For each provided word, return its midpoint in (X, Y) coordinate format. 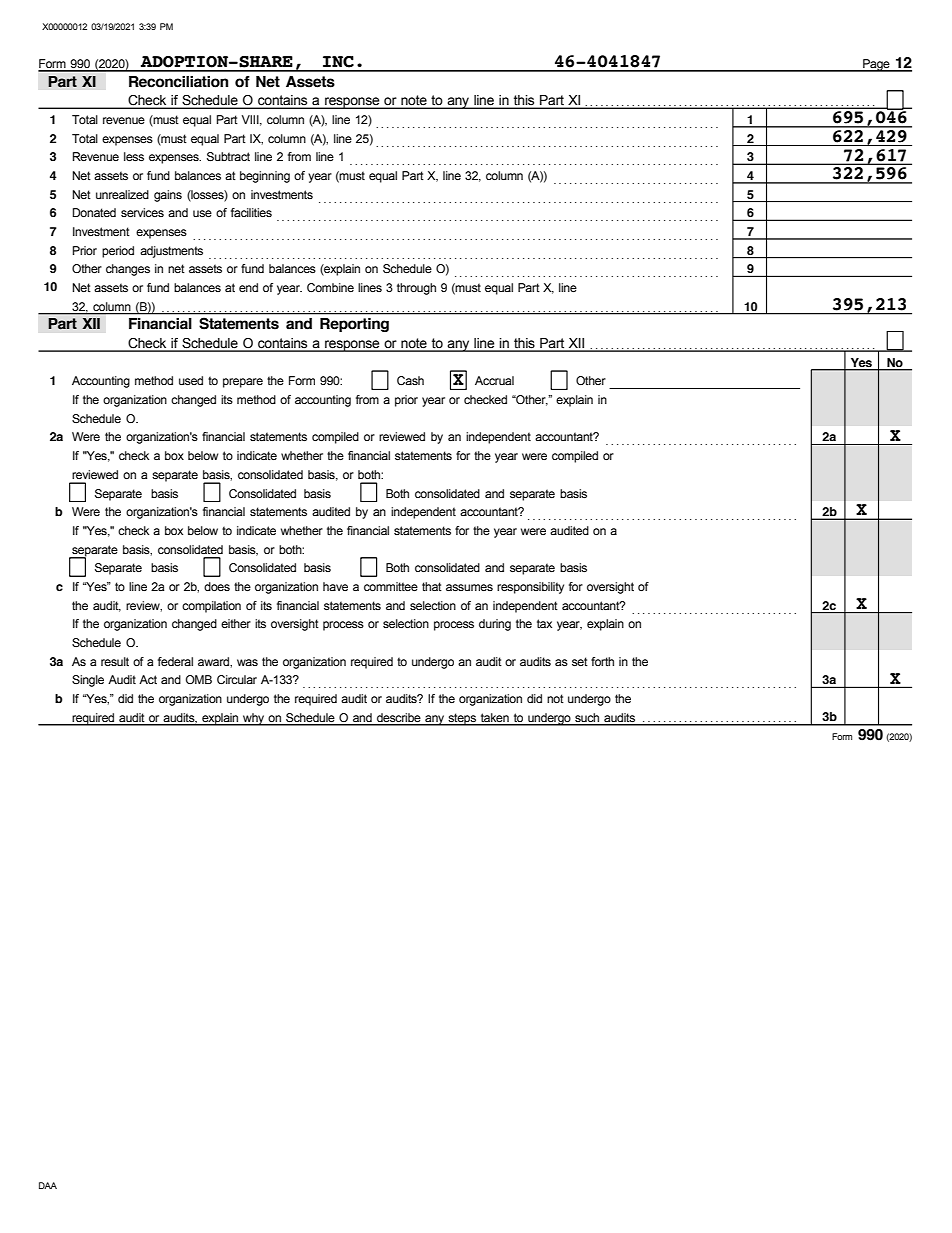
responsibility (530, 588)
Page (876, 65)
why (254, 719)
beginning (265, 177)
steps (462, 719)
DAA (48, 1185)
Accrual (494, 380)
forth (602, 661)
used (191, 380)
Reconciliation (178, 82)
